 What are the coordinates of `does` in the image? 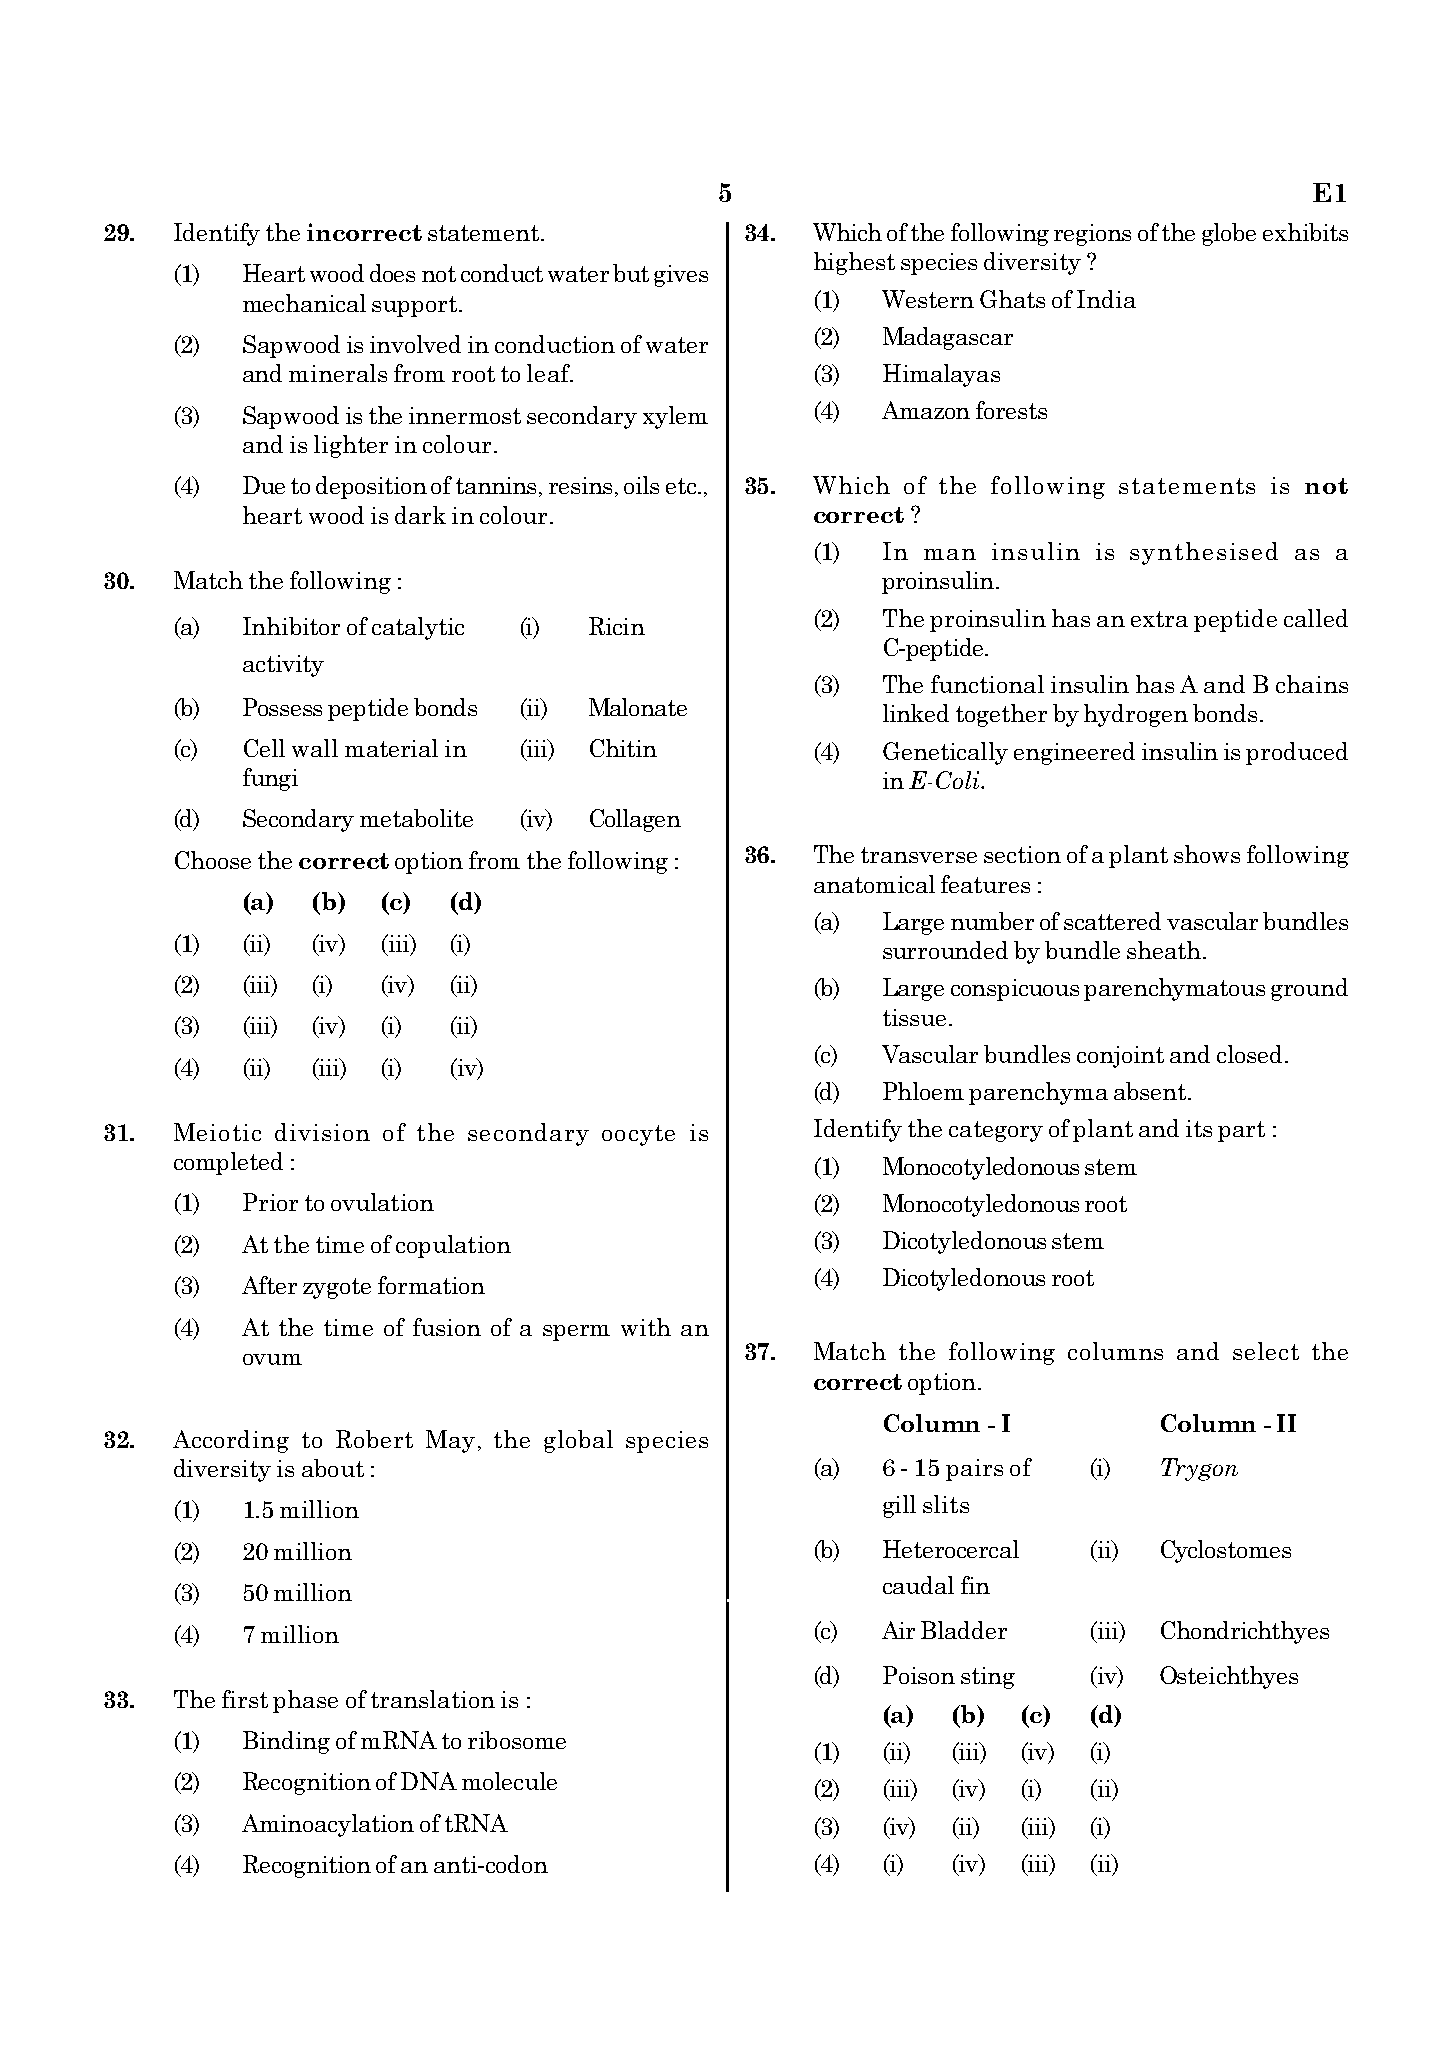 It's located at (392, 273).
